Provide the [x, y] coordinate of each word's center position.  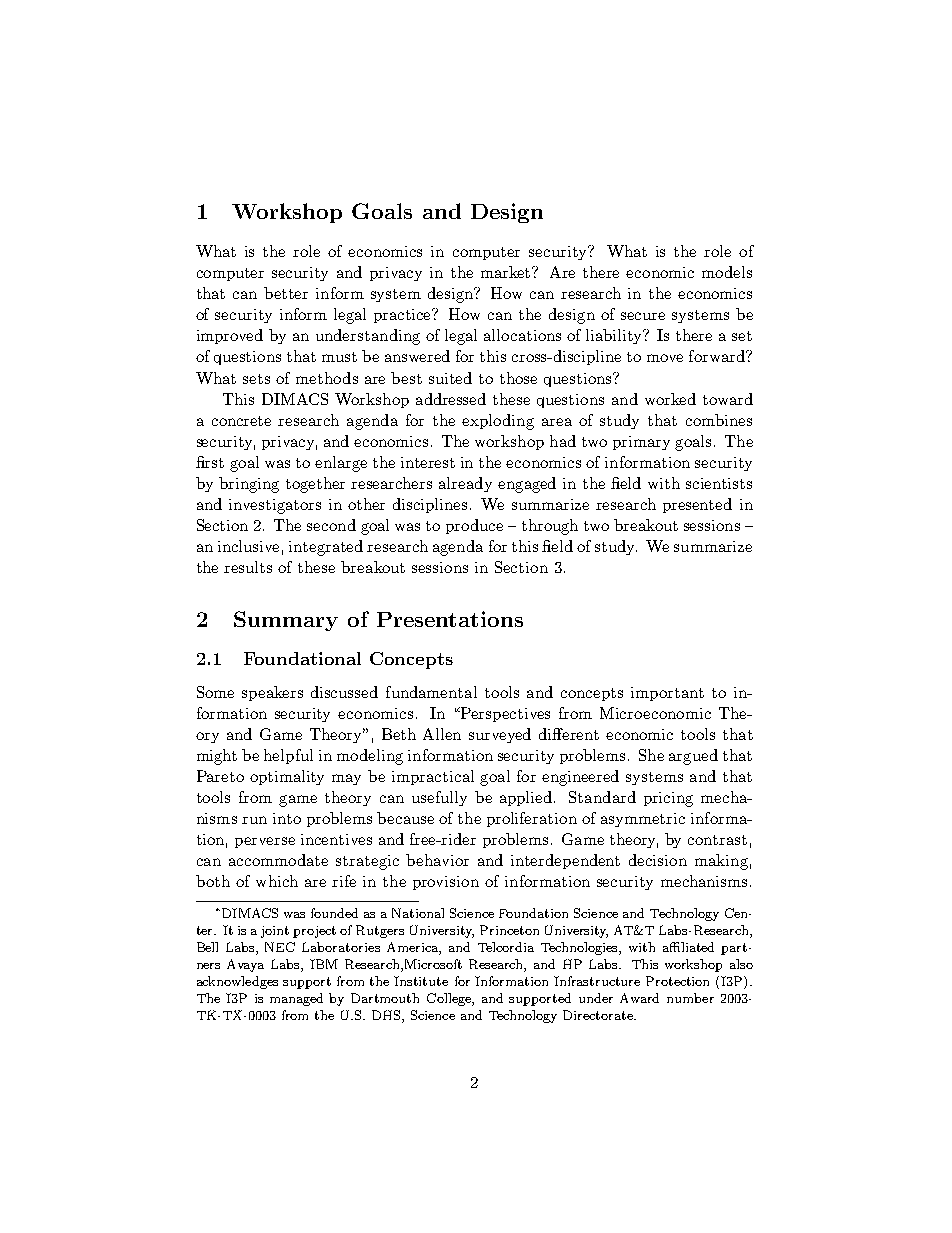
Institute [421, 981]
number [690, 998]
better [286, 293]
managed [296, 999]
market [507, 272]
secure [643, 316]
